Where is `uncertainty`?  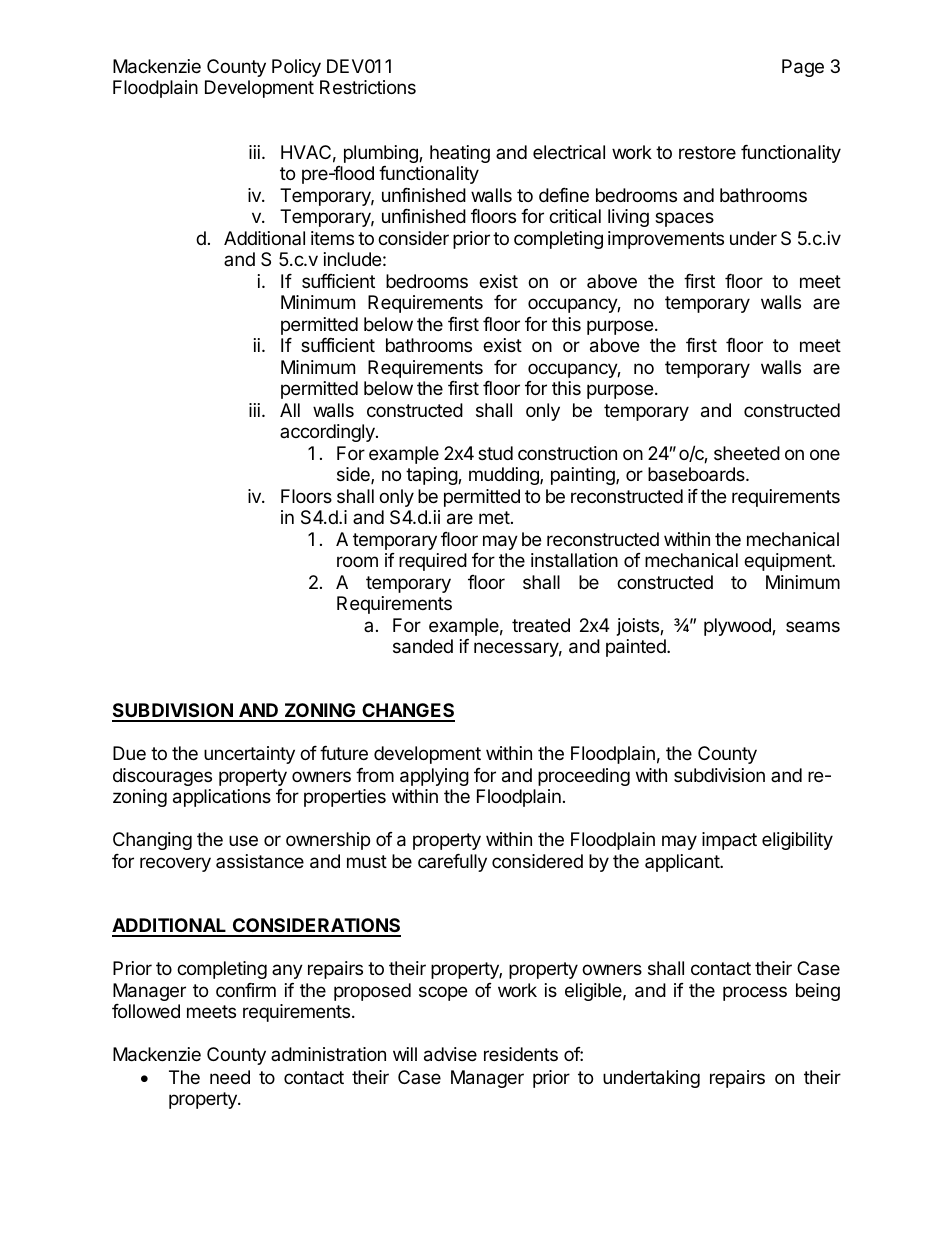 uncertainty is located at coordinates (249, 755).
